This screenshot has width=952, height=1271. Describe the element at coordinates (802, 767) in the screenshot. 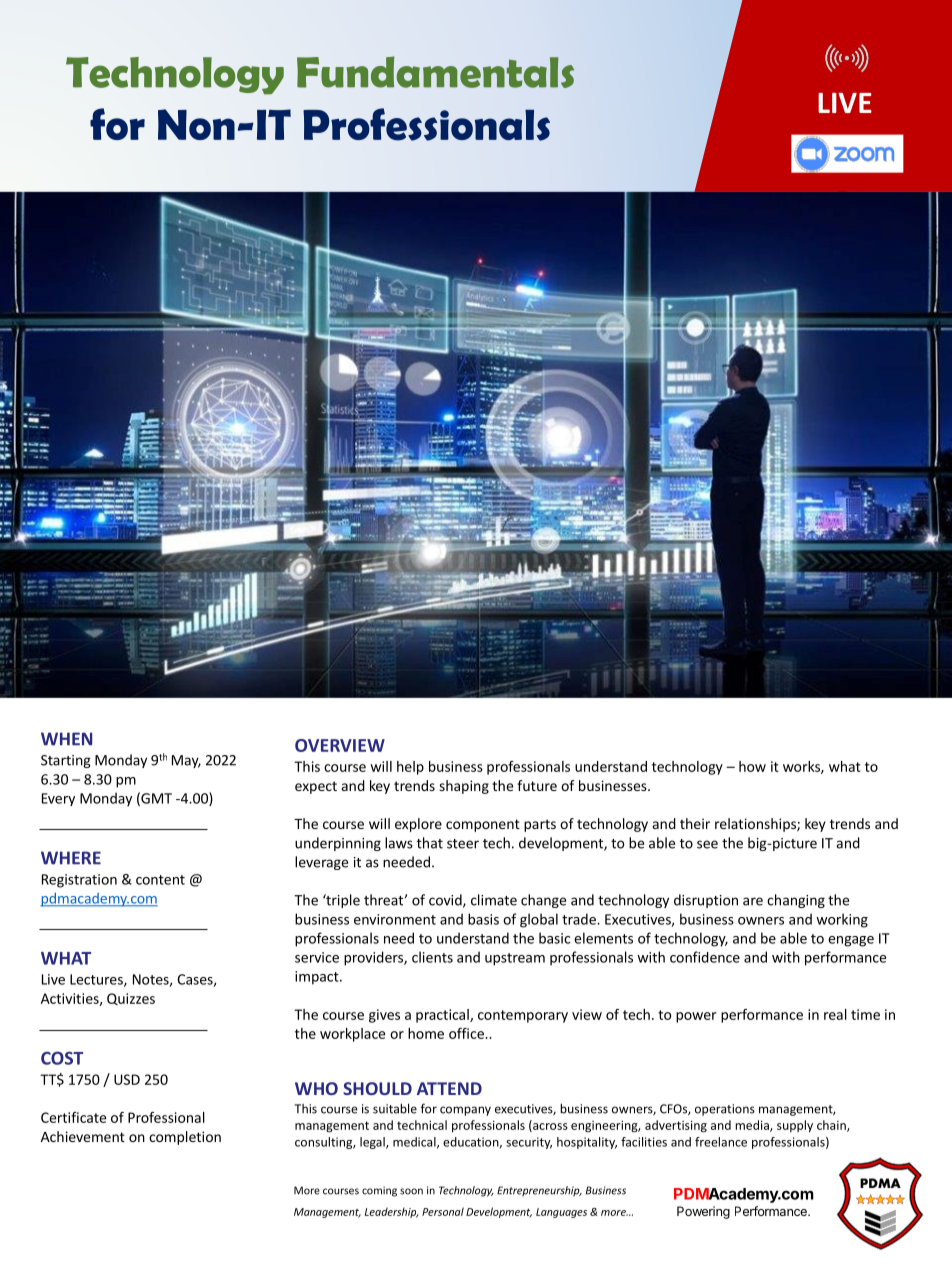

I see `works` at that location.
